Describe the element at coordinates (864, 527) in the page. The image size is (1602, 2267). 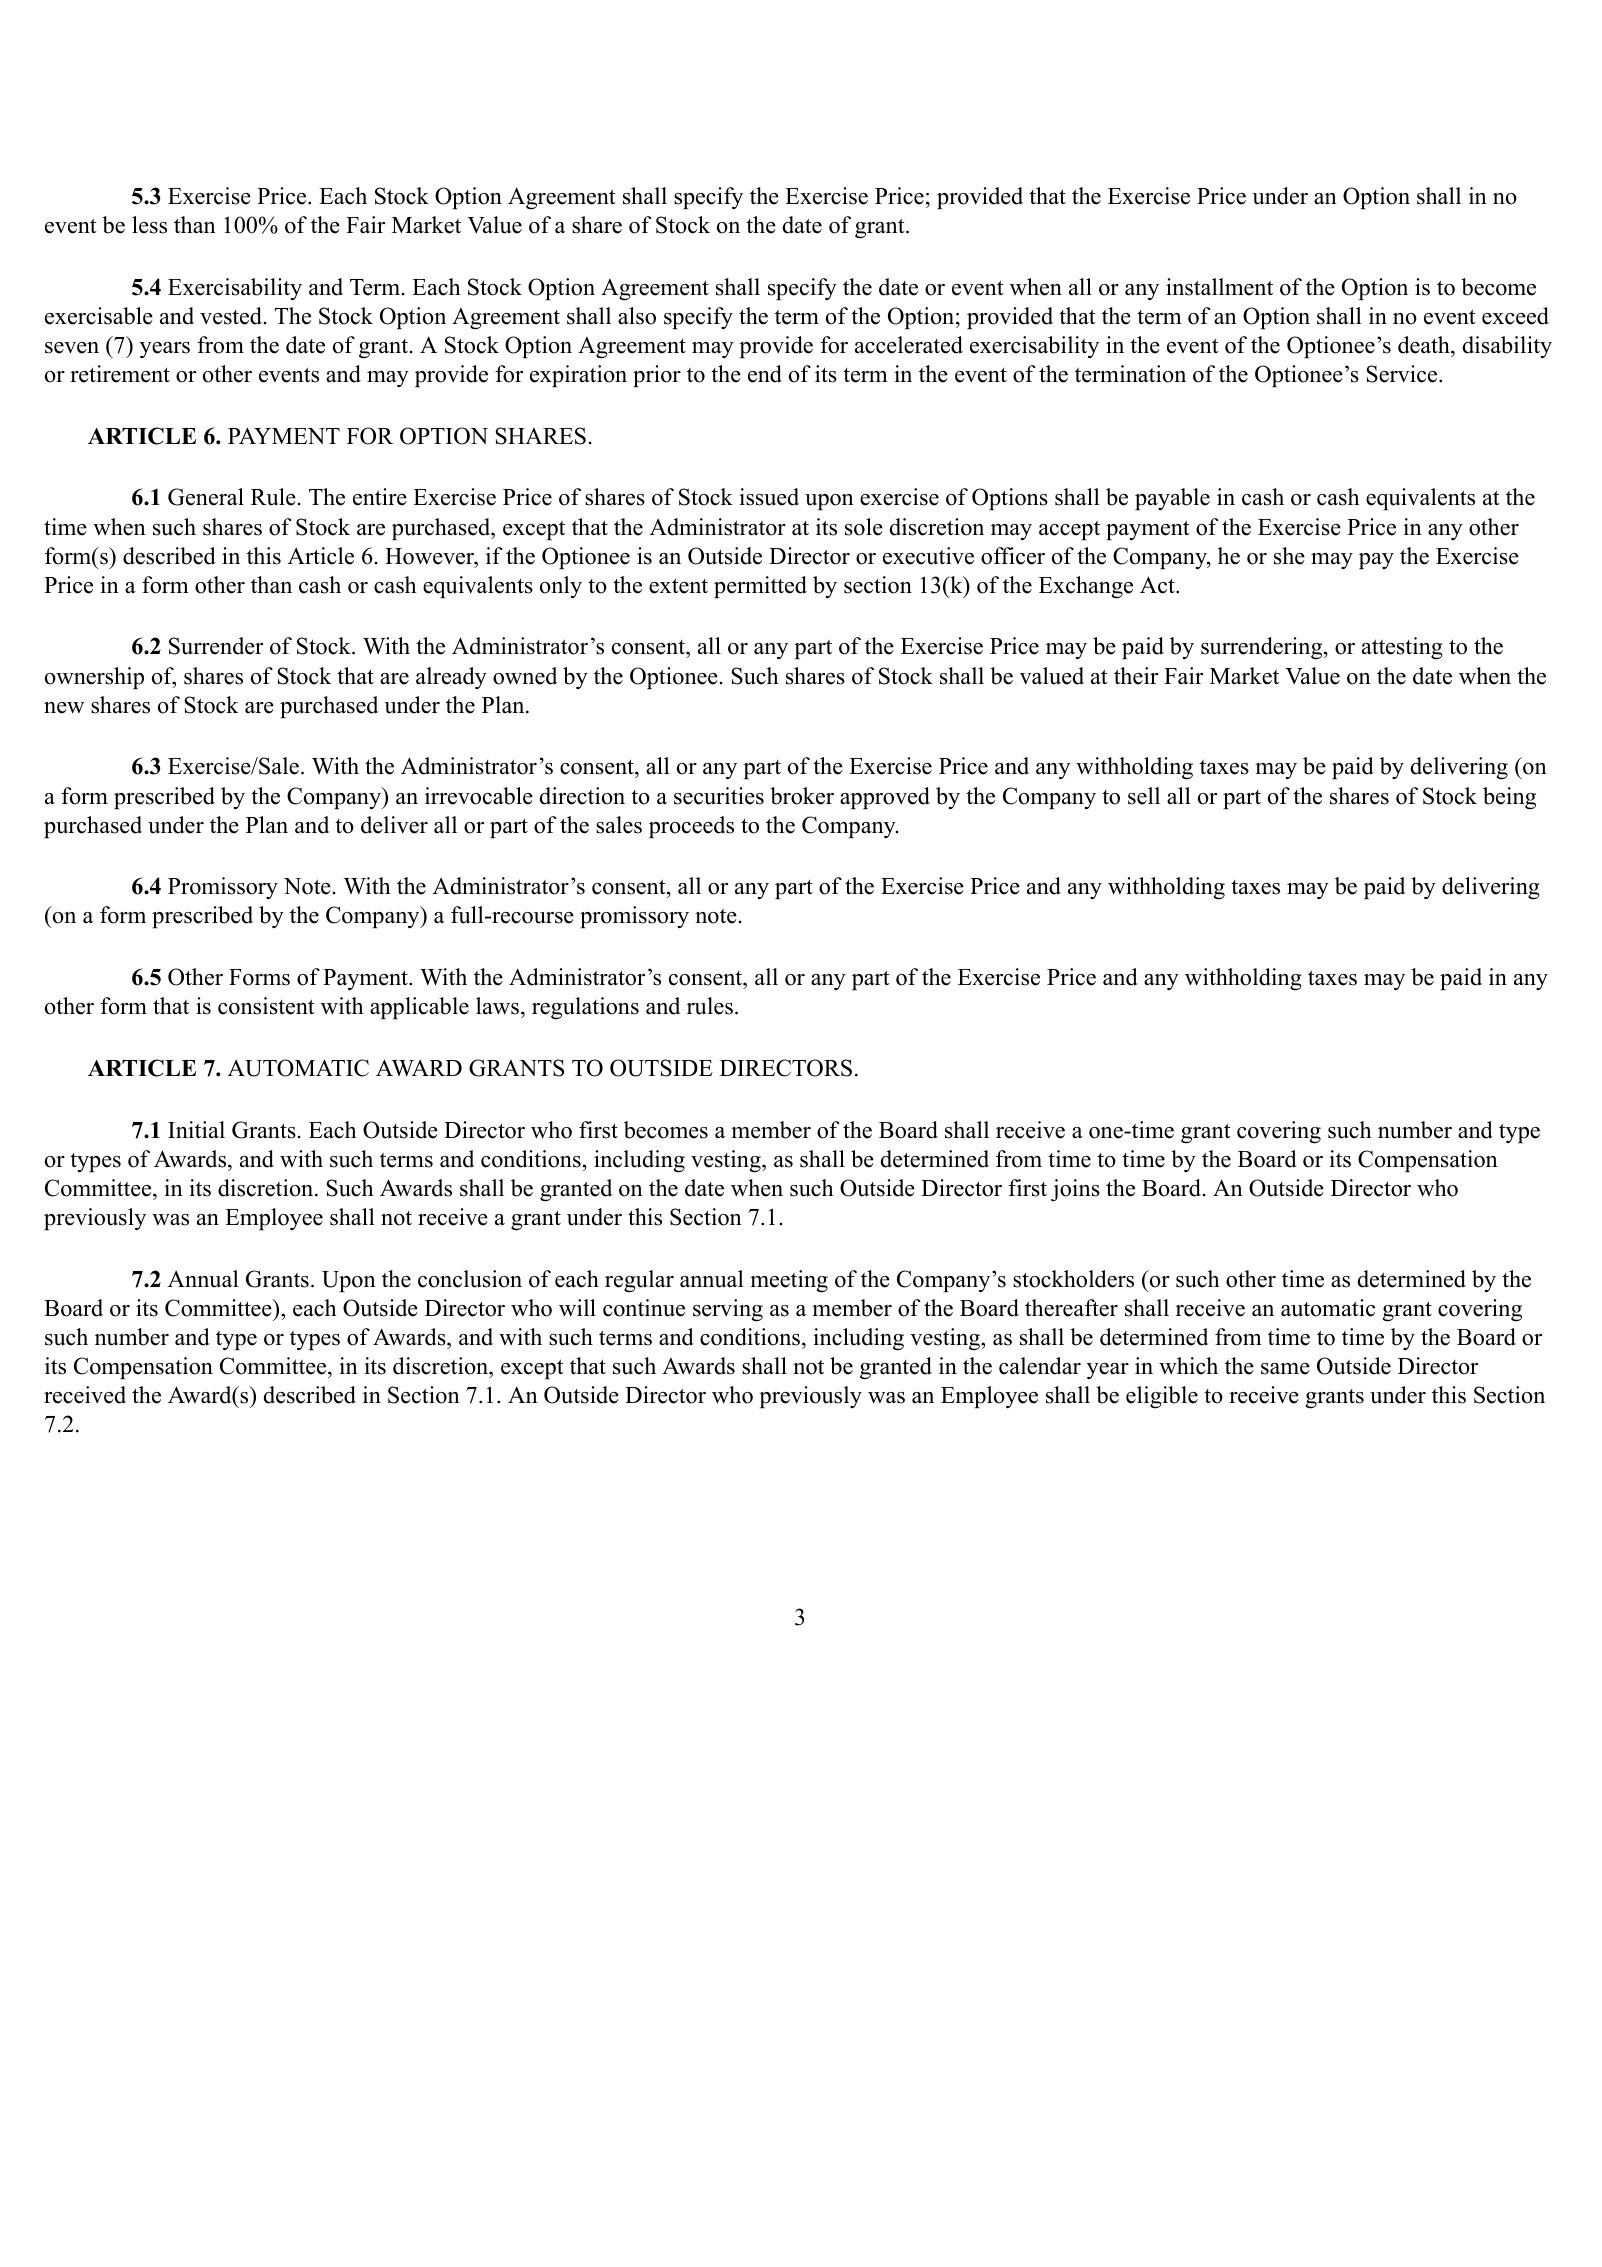
I see `sole` at that location.
